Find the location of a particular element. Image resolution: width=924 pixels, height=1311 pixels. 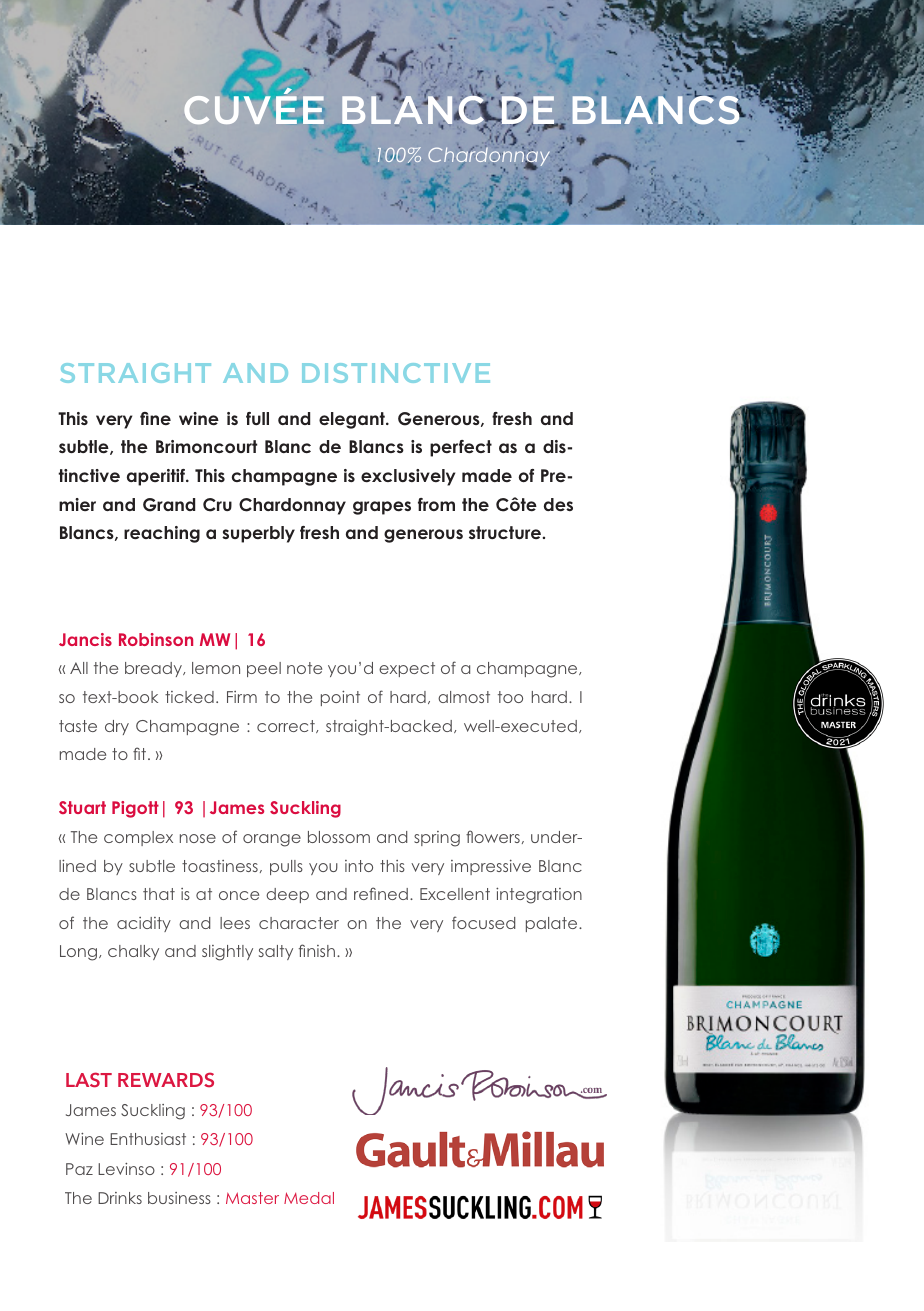

elegant is located at coordinates (353, 420).
